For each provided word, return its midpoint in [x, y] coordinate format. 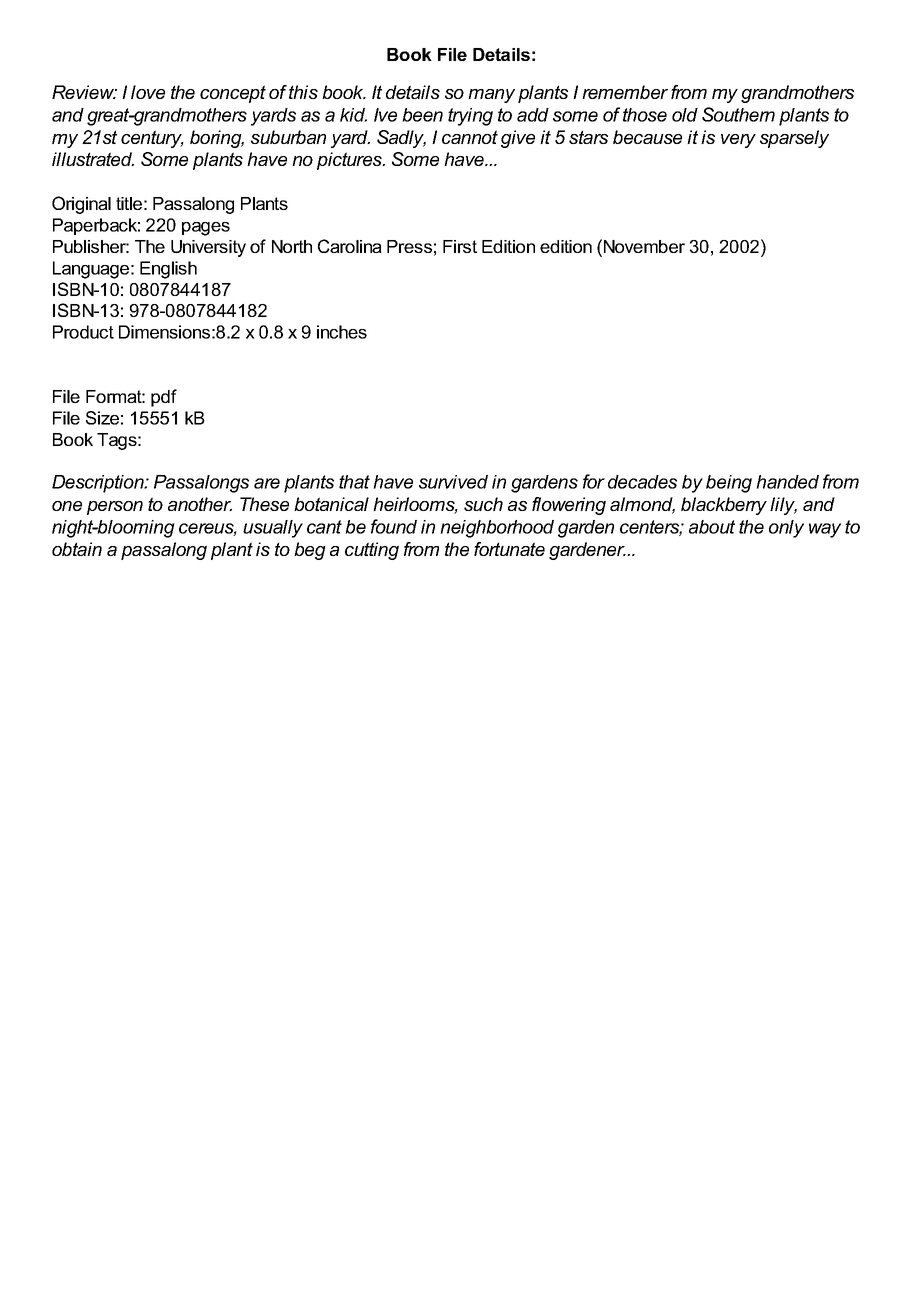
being [729, 484]
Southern [738, 114]
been [422, 115]
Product [83, 332]
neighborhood [497, 529]
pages [206, 229]
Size [102, 418]
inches [342, 332]
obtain [77, 549]
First [460, 246]
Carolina [350, 246]
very [738, 141]
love [148, 92]
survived [453, 482]
